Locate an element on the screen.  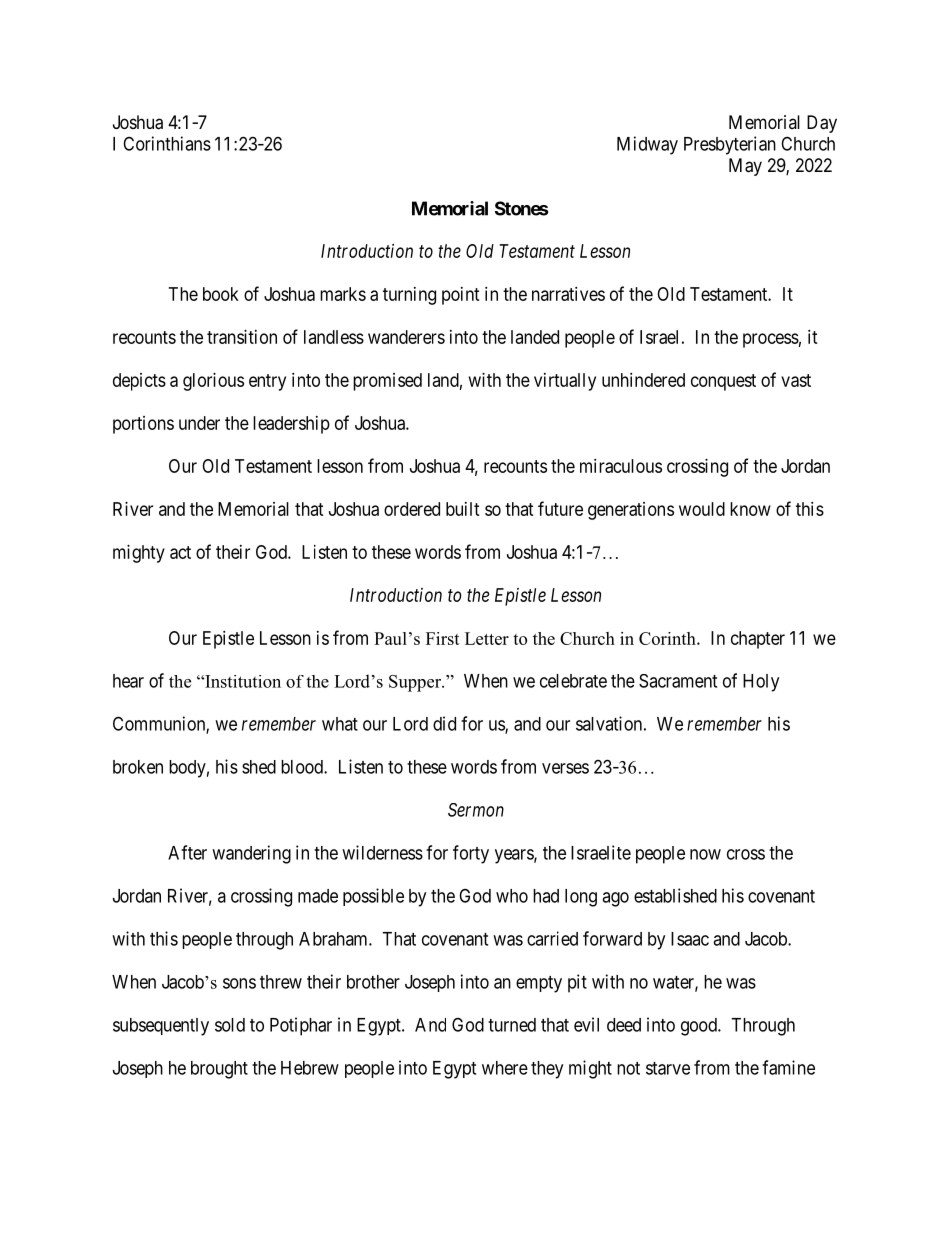
built is located at coordinates (463, 509).
